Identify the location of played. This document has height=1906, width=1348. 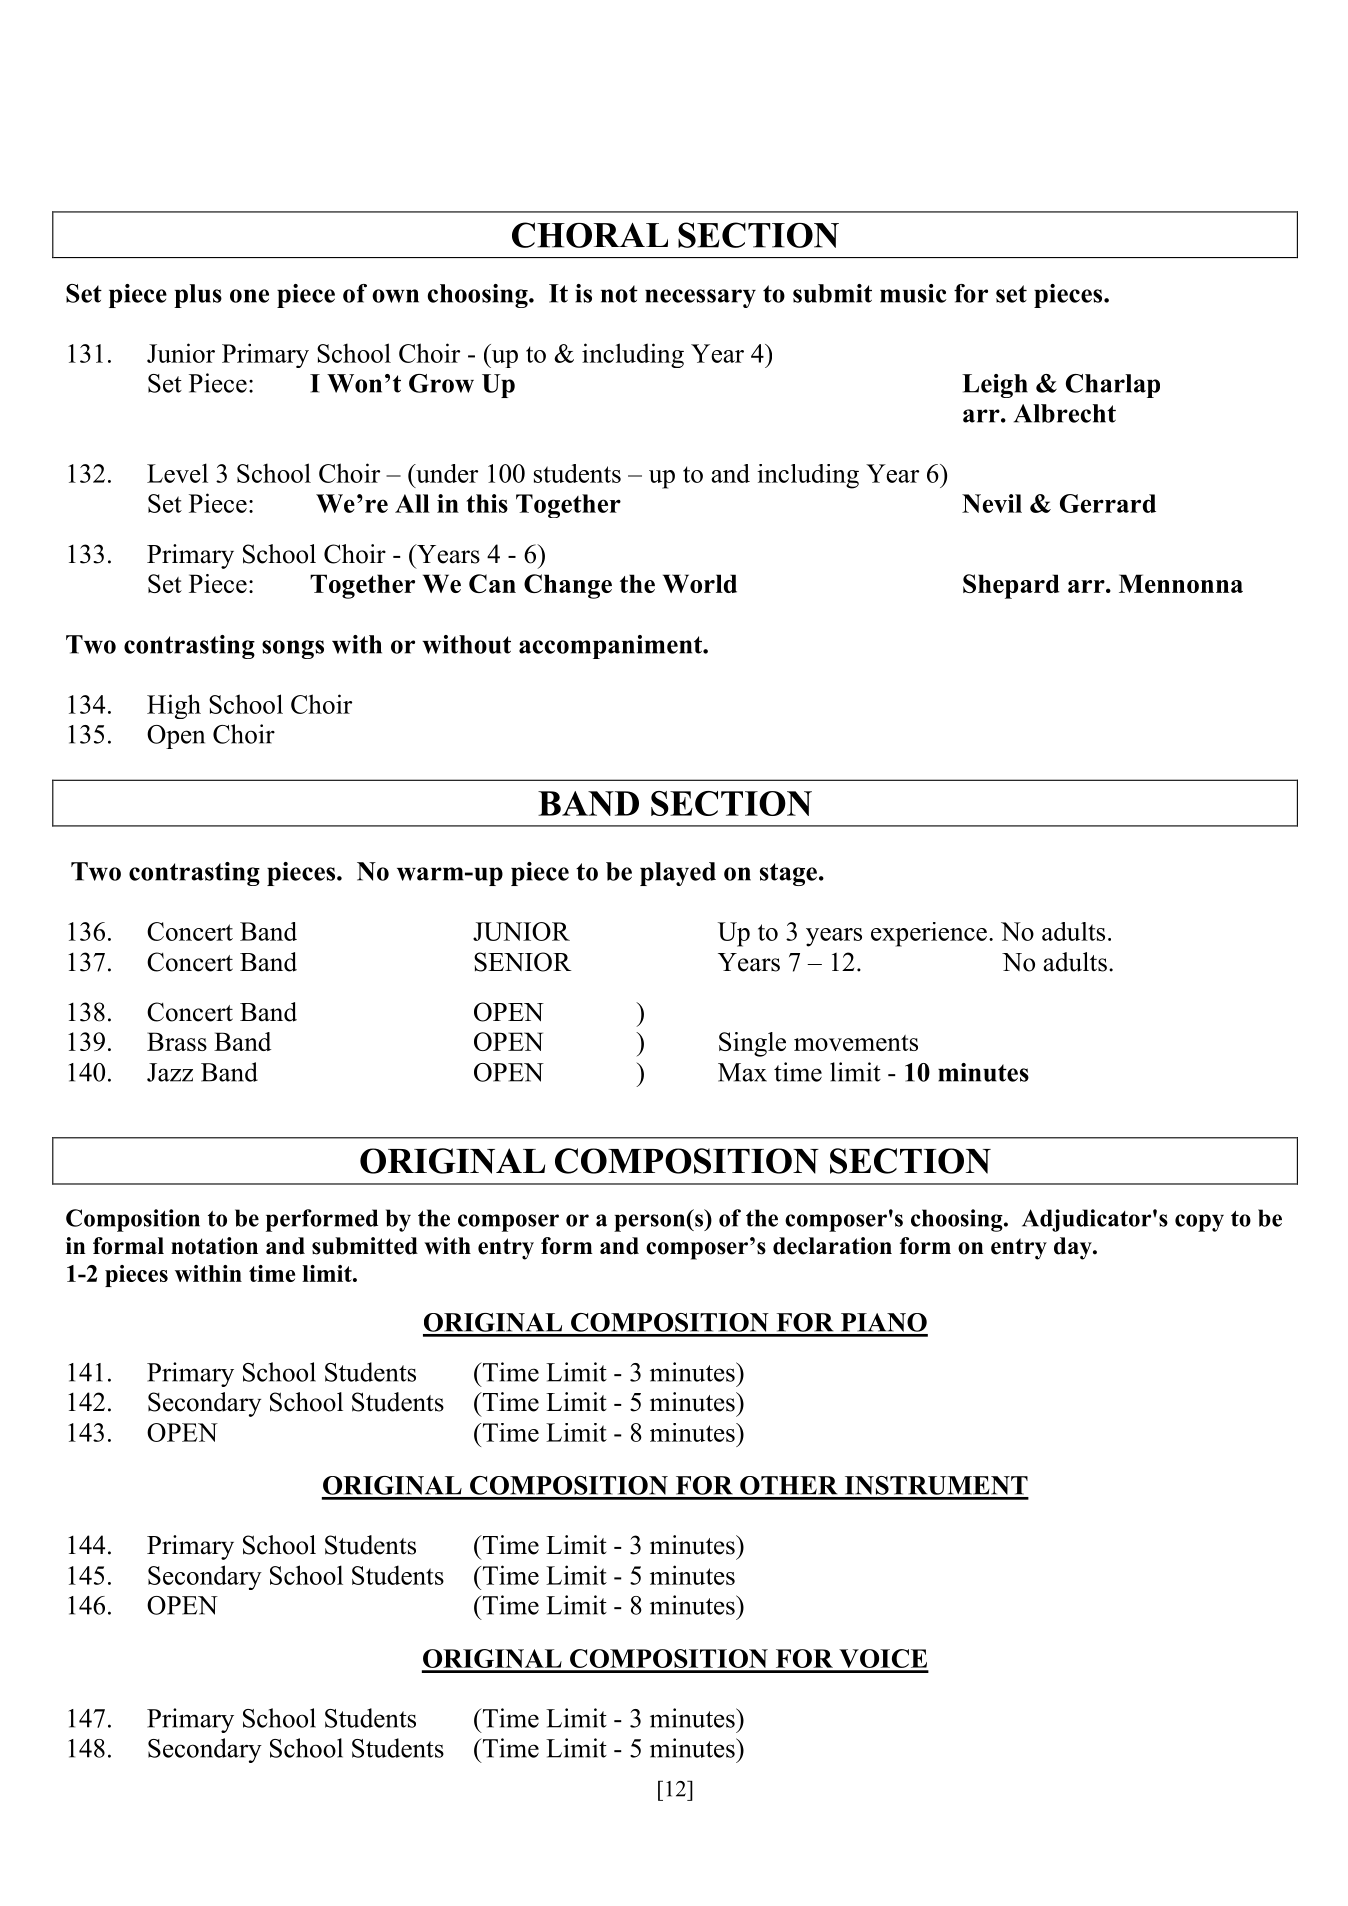
(678, 874).
